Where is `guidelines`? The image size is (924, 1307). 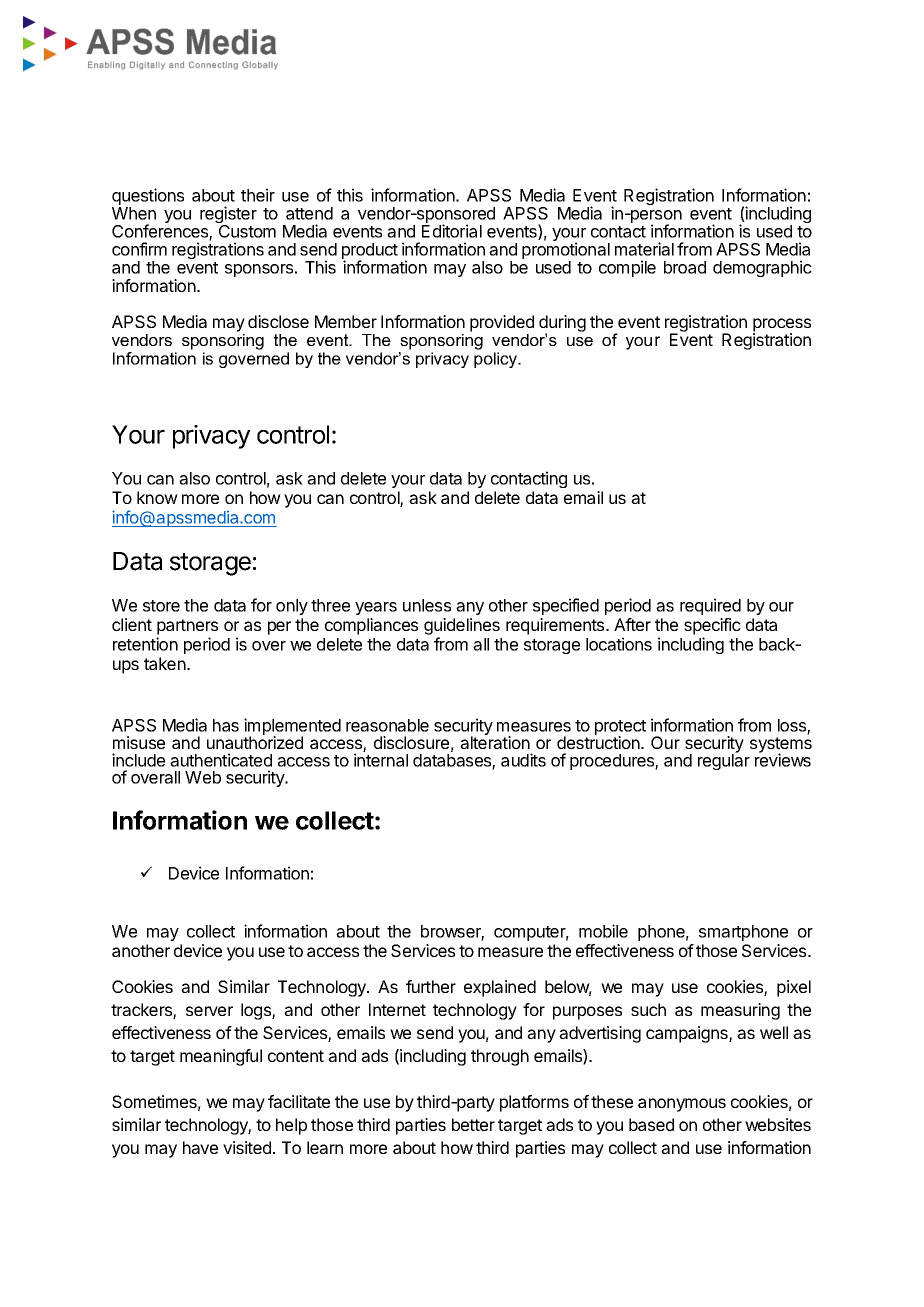 guidelines is located at coordinates (462, 626).
